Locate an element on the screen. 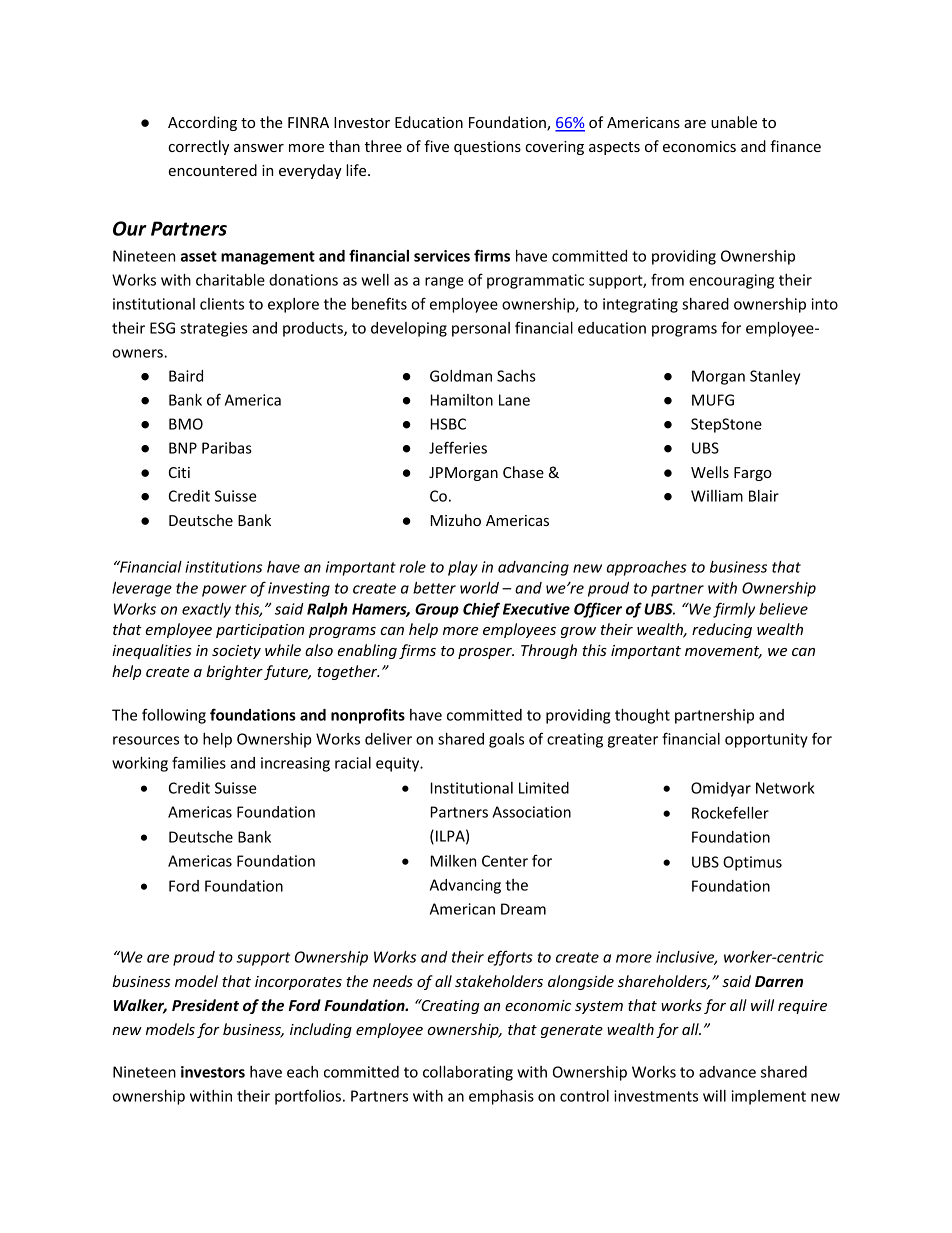  collaborating is located at coordinates (468, 1073).
